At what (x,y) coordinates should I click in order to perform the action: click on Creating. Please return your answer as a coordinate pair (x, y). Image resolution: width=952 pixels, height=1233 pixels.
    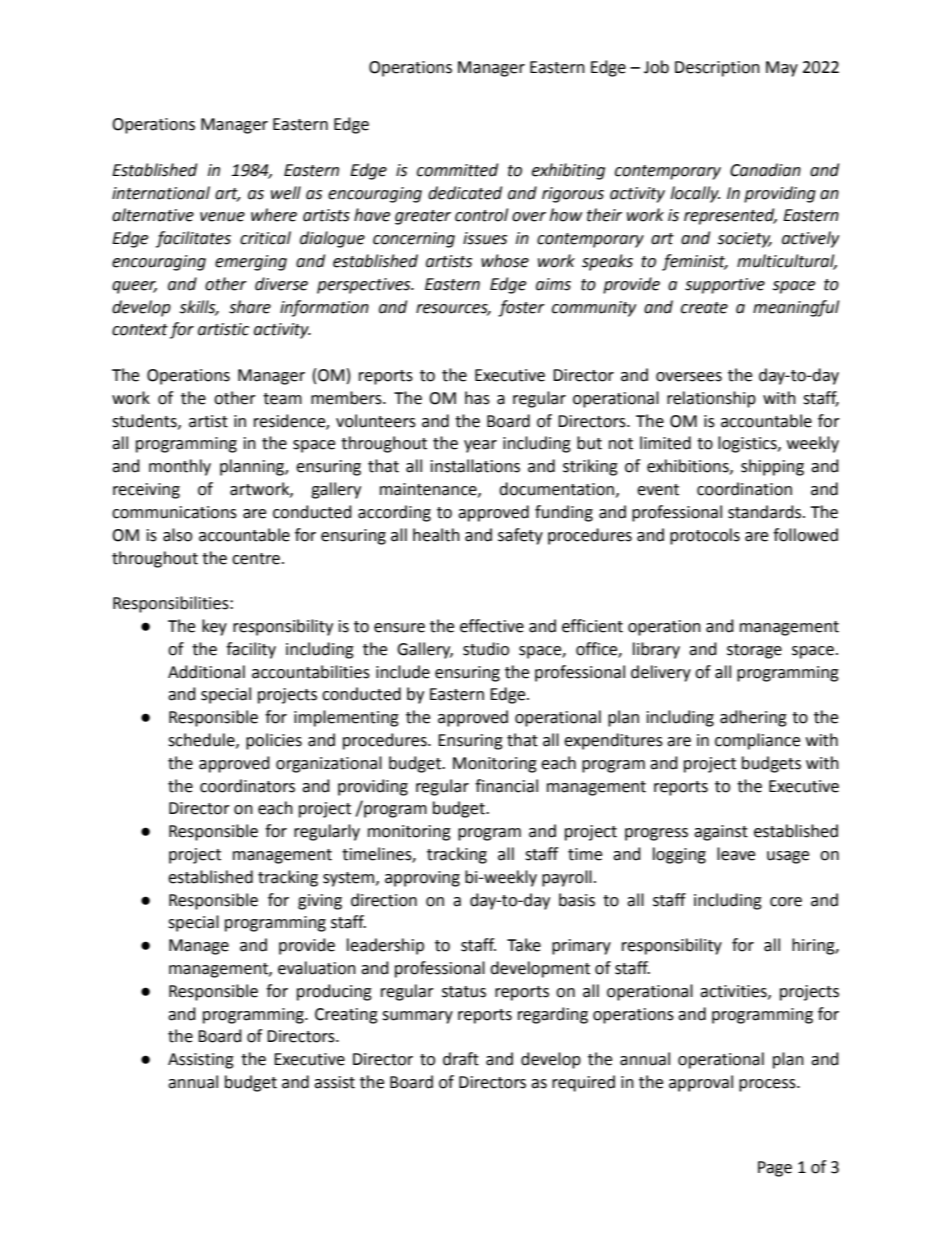
    Looking at the image, I should click on (346, 1016).
